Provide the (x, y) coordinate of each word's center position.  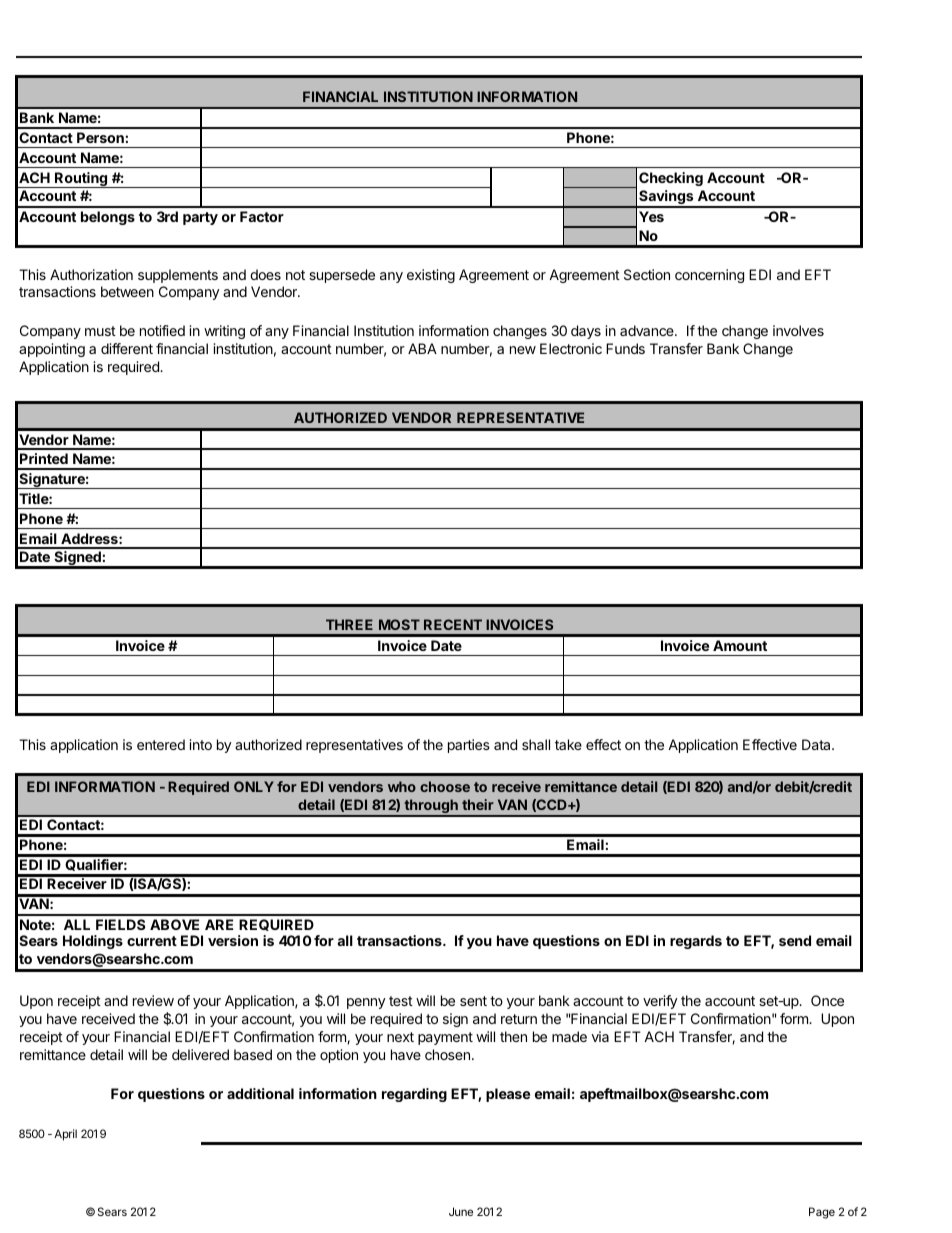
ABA (422, 348)
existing (431, 276)
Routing (81, 180)
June (461, 1211)
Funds (625, 348)
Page (822, 1213)
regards (696, 942)
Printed (44, 458)
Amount (740, 645)
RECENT (453, 624)
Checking (671, 179)
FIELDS (120, 924)
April (65, 1135)
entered (161, 744)
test (401, 1001)
